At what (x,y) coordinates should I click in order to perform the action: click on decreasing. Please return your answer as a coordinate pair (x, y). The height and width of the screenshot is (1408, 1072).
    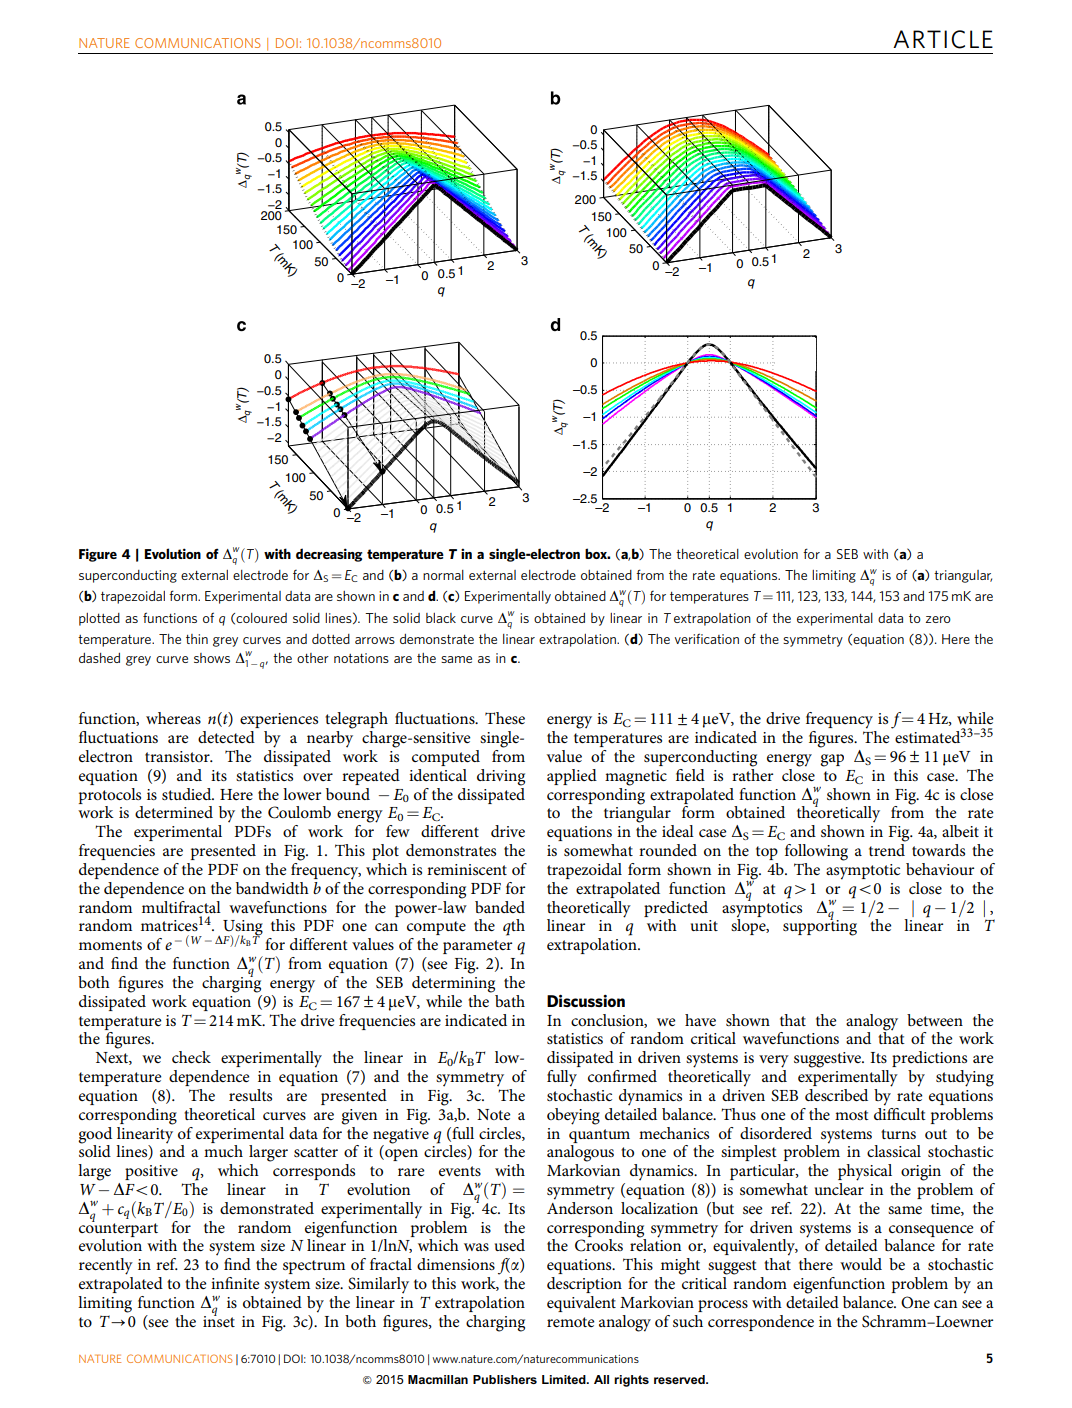
    Looking at the image, I should click on (329, 555).
